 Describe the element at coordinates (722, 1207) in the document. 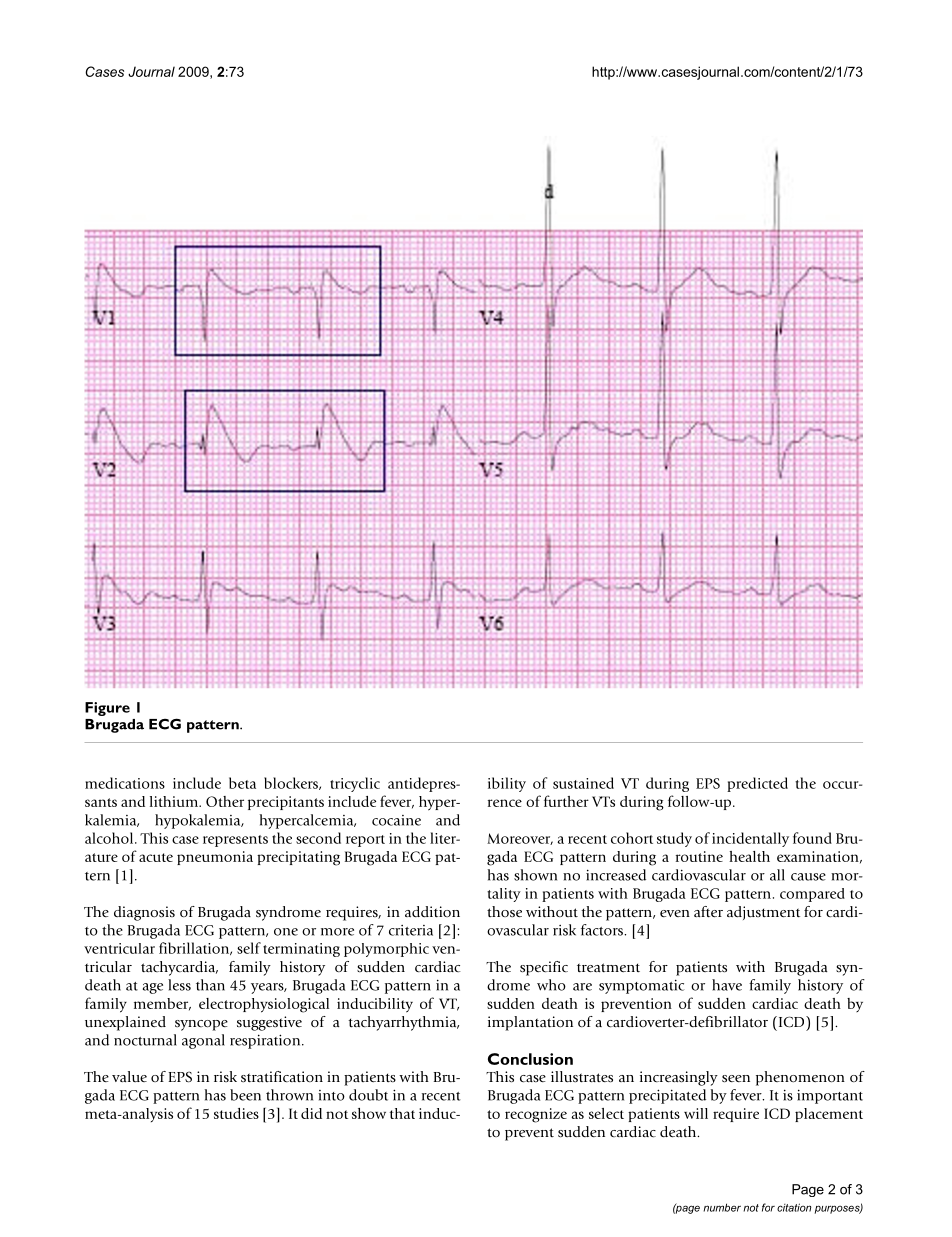

I see `number` at that location.
